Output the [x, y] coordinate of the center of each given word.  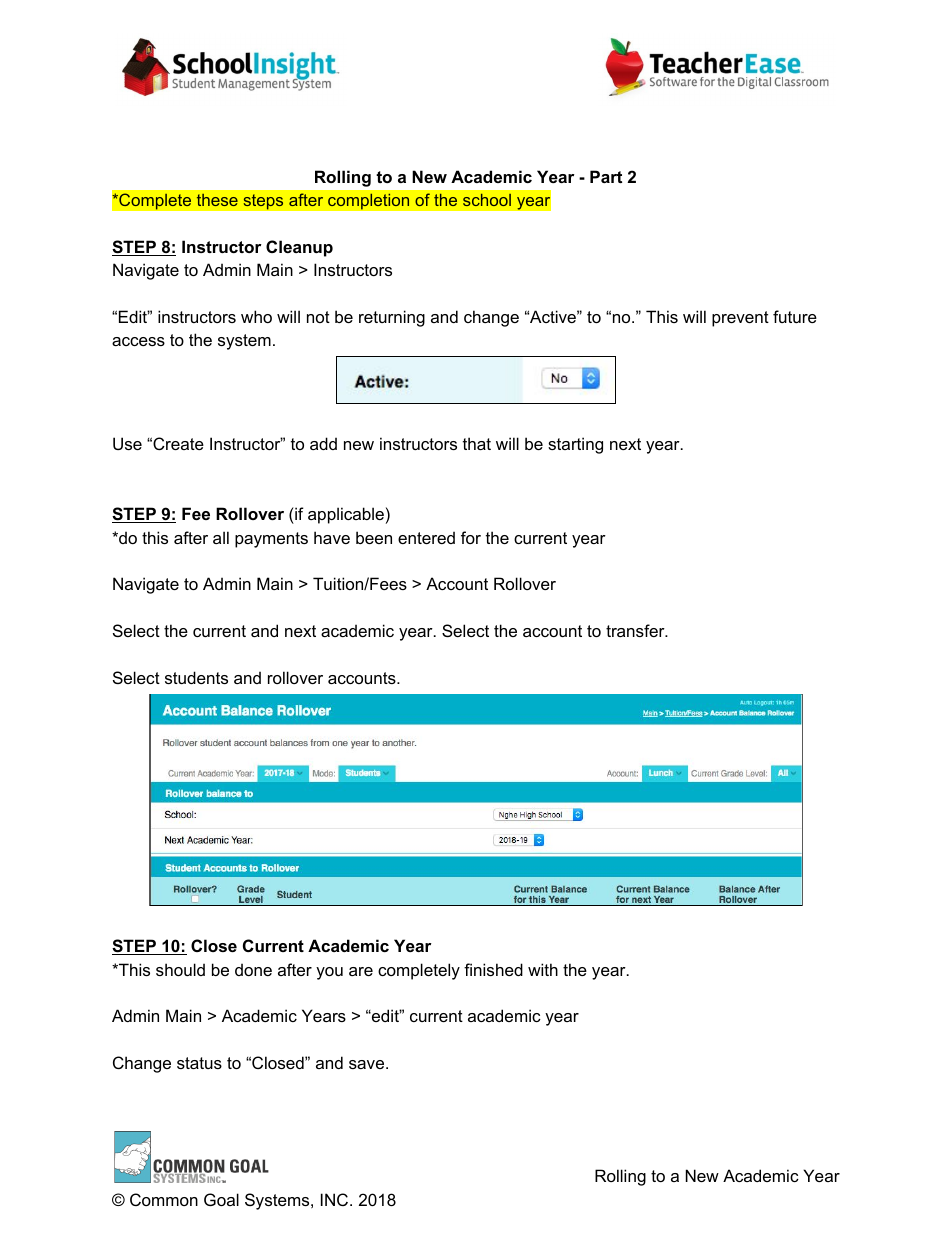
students [196, 677]
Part [606, 176]
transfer [636, 630]
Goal [221, 1199]
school [487, 200]
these [217, 200]
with [543, 969]
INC [336, 1199]
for [471, 537]
